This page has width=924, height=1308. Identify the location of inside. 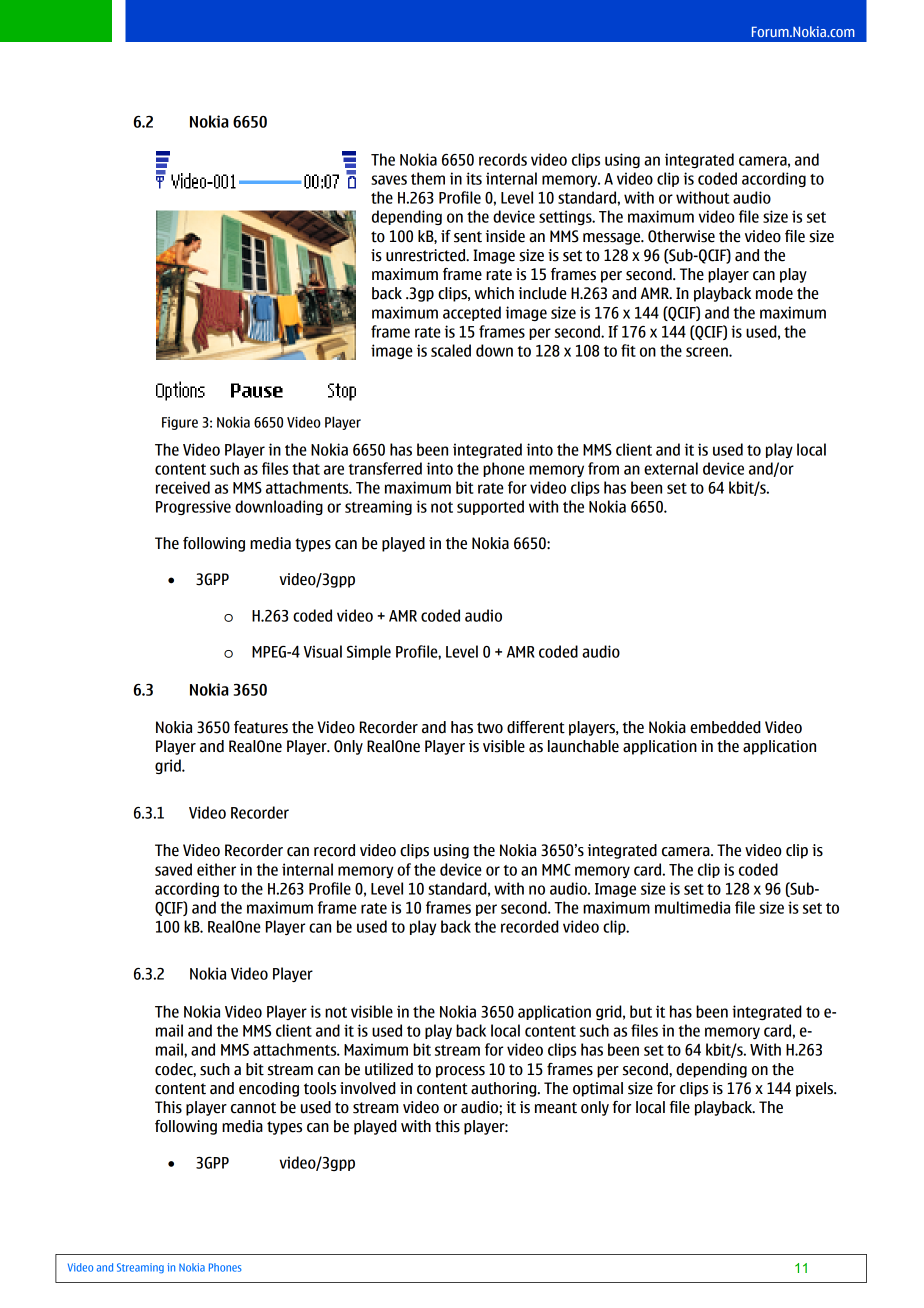
(505, 236).
